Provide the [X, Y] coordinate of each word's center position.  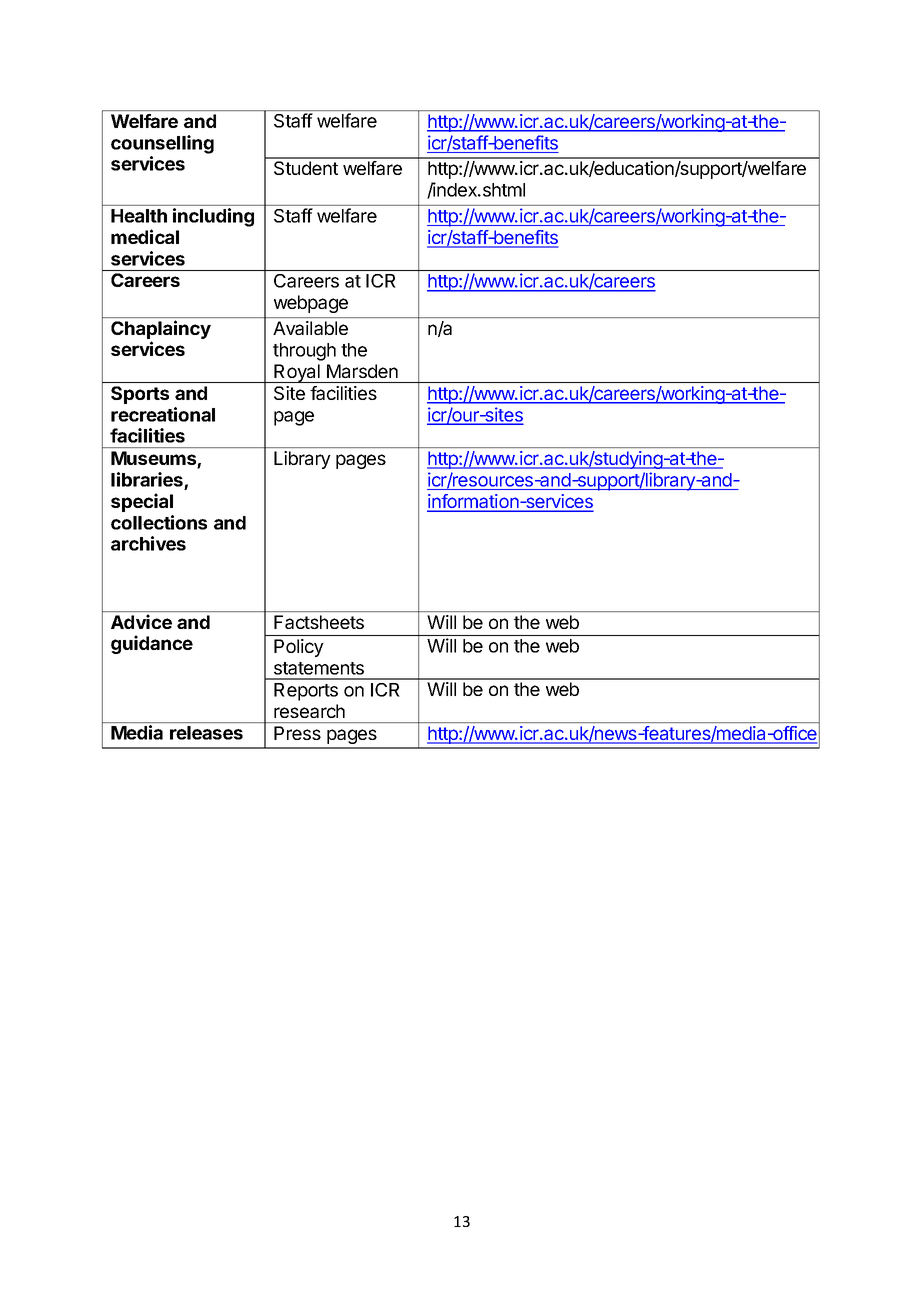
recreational [163, 414]
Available [310, 328]
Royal [297, 373]
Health [139, 216]
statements [319, 668]
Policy [299, 648]
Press [297, 733]
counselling [162, 144]
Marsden [362, 371]
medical [145, 236]
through [304, 352]
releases [206, 733]
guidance [152, 644]
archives [148, 543]
